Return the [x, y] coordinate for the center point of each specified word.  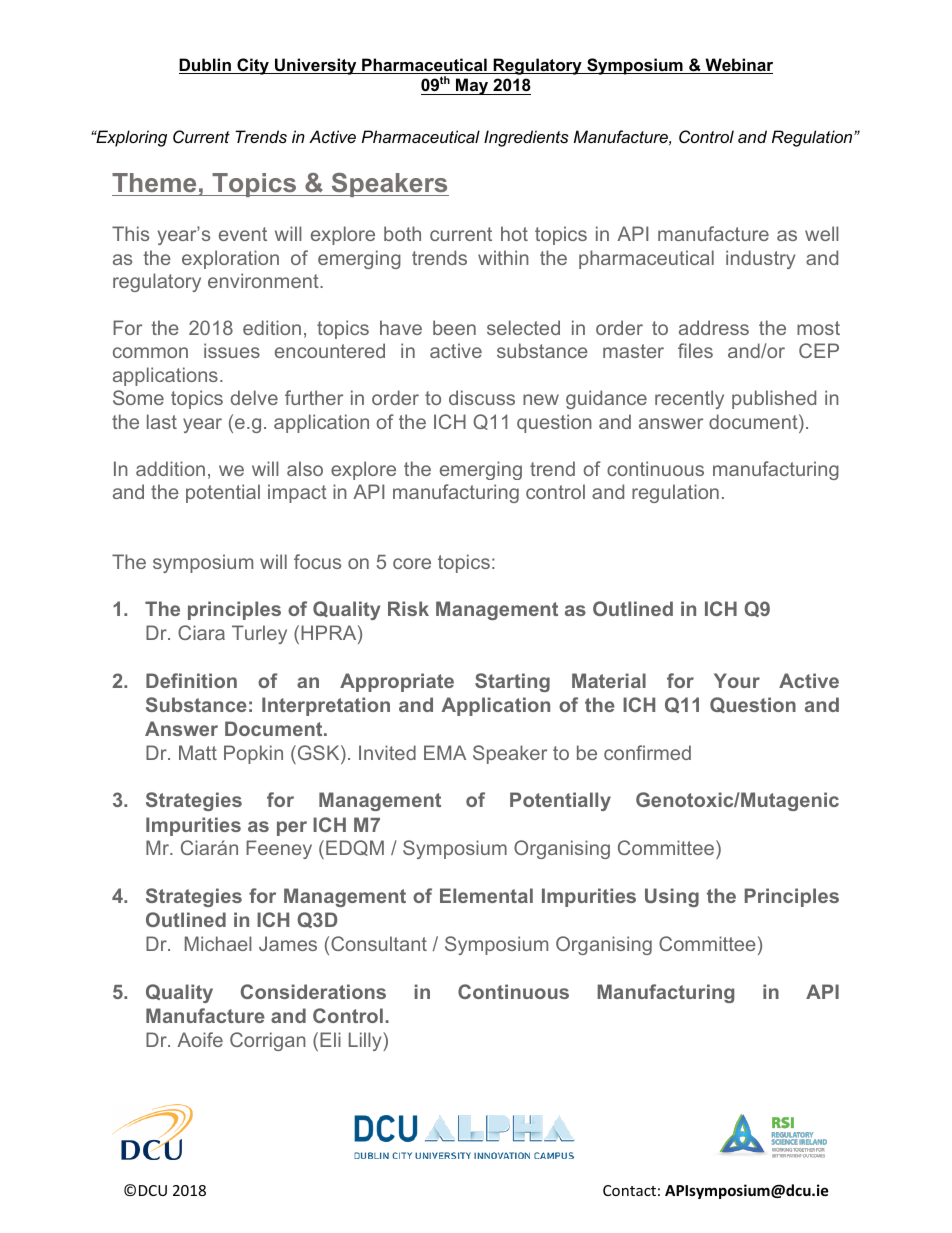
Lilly [366, 1041]
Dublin [206, 66]
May [472, 86]
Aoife [200, 1039]
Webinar [738, 66]
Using [672, 897]
